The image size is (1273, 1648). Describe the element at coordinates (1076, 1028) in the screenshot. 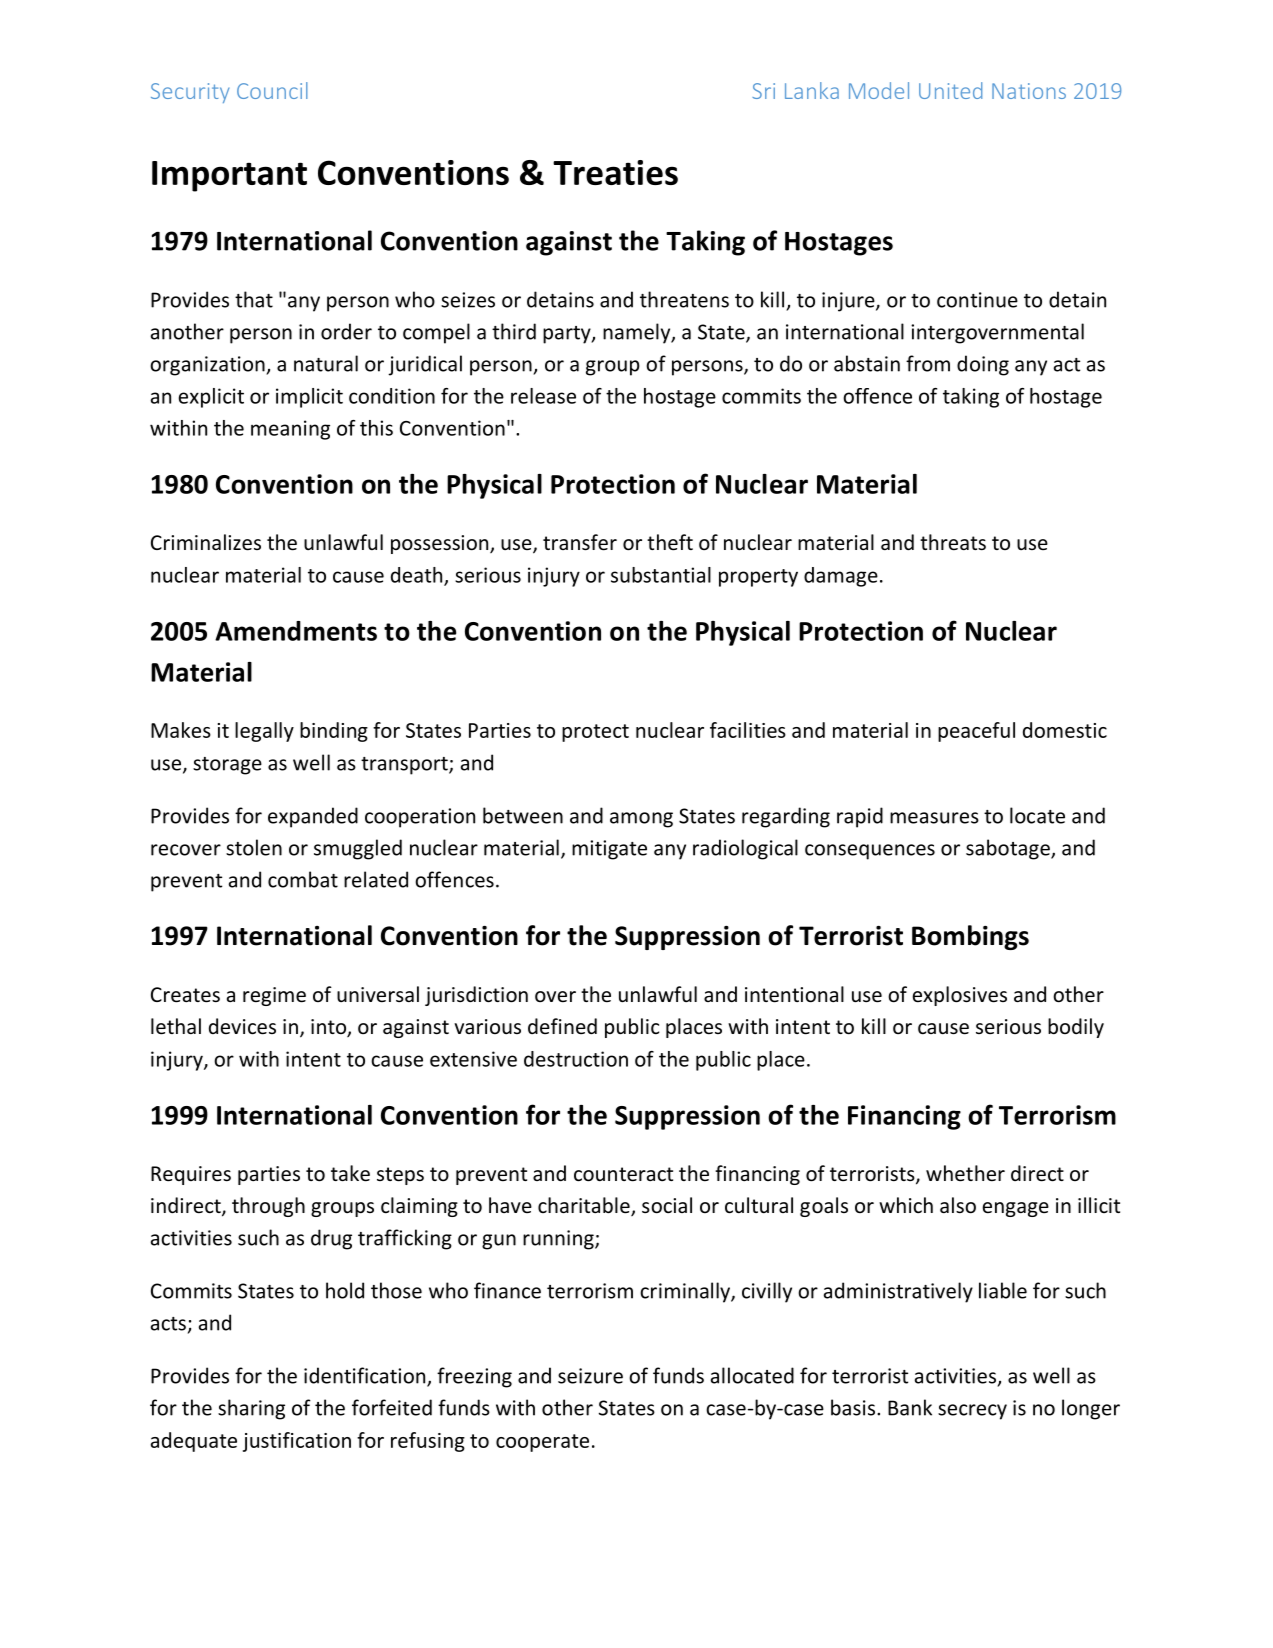

I see `bodily` at that location.
